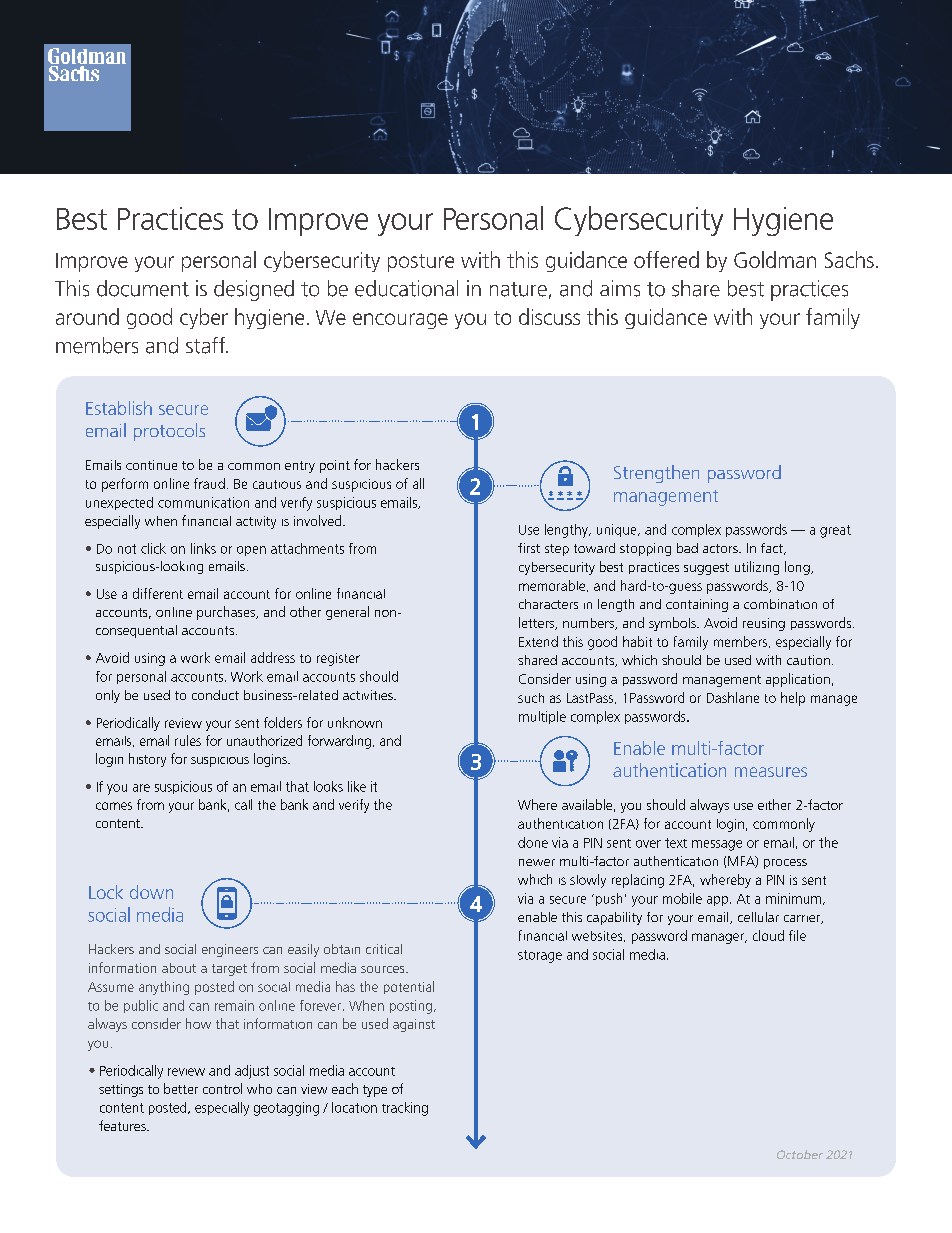 The image size is (952, 1233). What do you see at coordinates (405, 1109) in the screenshot?
I see `tracking` at bounding box center [405, 1109].
